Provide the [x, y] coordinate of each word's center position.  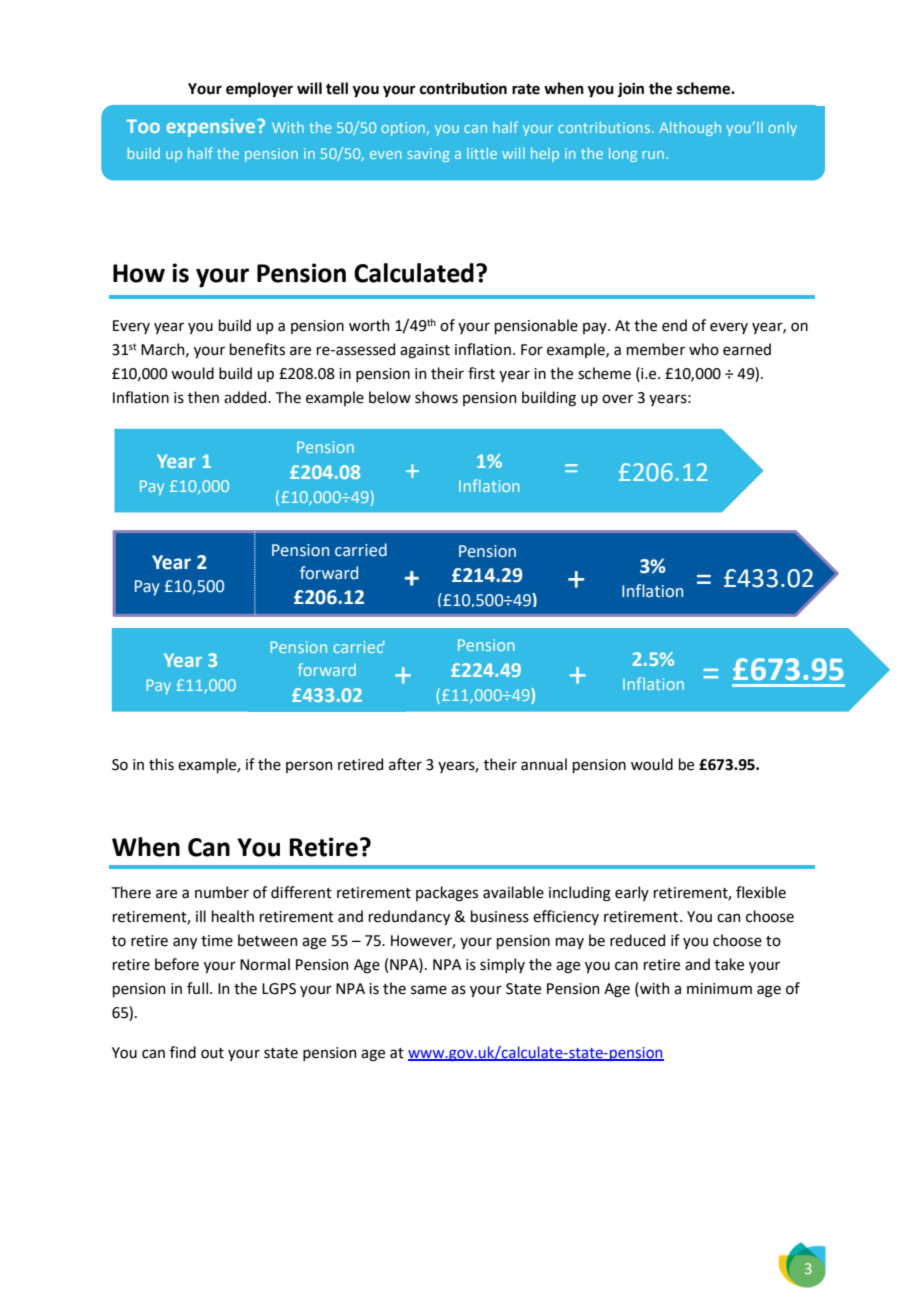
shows [436, 397]
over [617, 399]
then [203, 397]
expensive [212, 128]
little [482, 153]
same [429, 990]
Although [690, 129]
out [212, 1053]
